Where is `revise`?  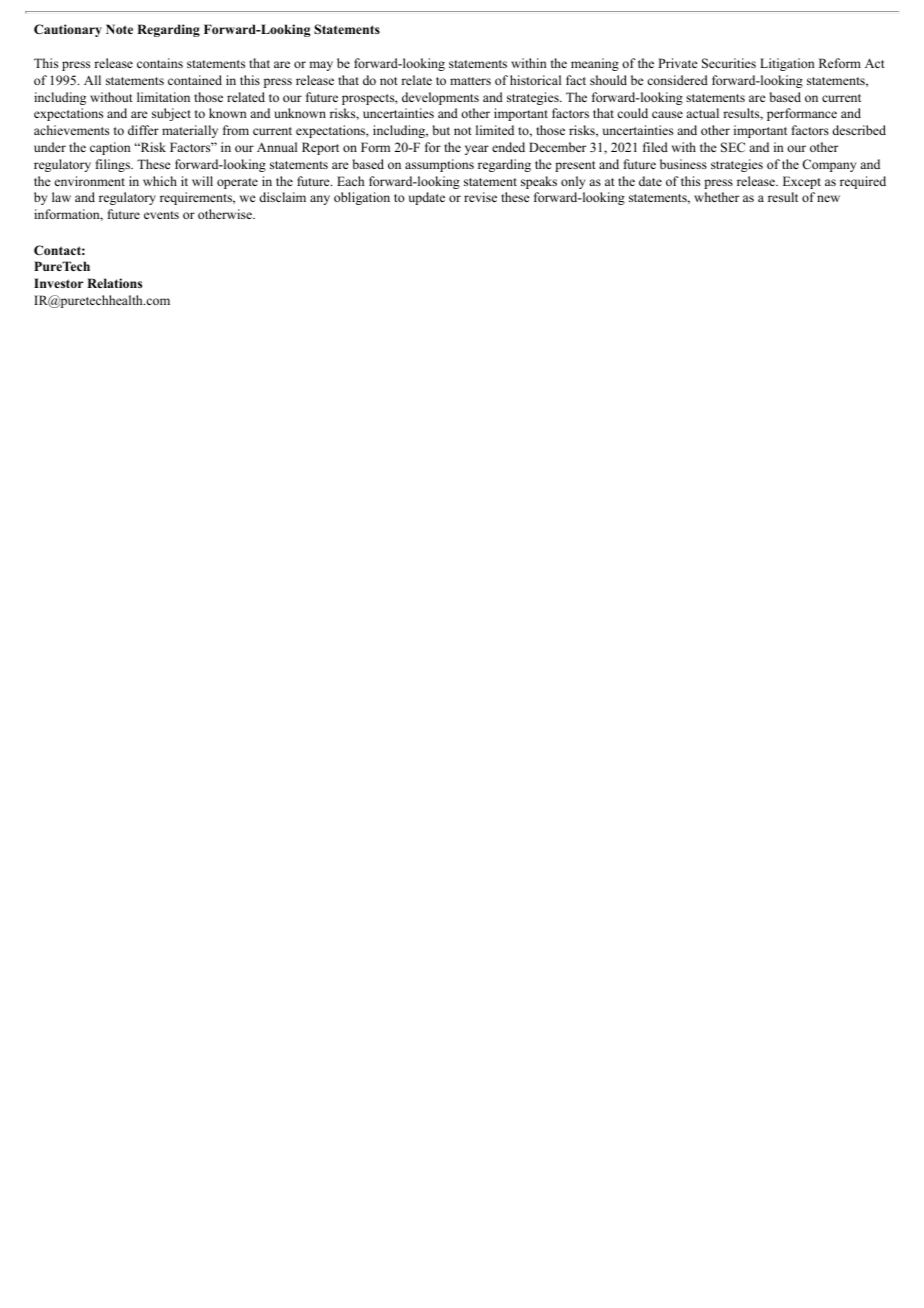
revise is located at coordinates (480, 197).
